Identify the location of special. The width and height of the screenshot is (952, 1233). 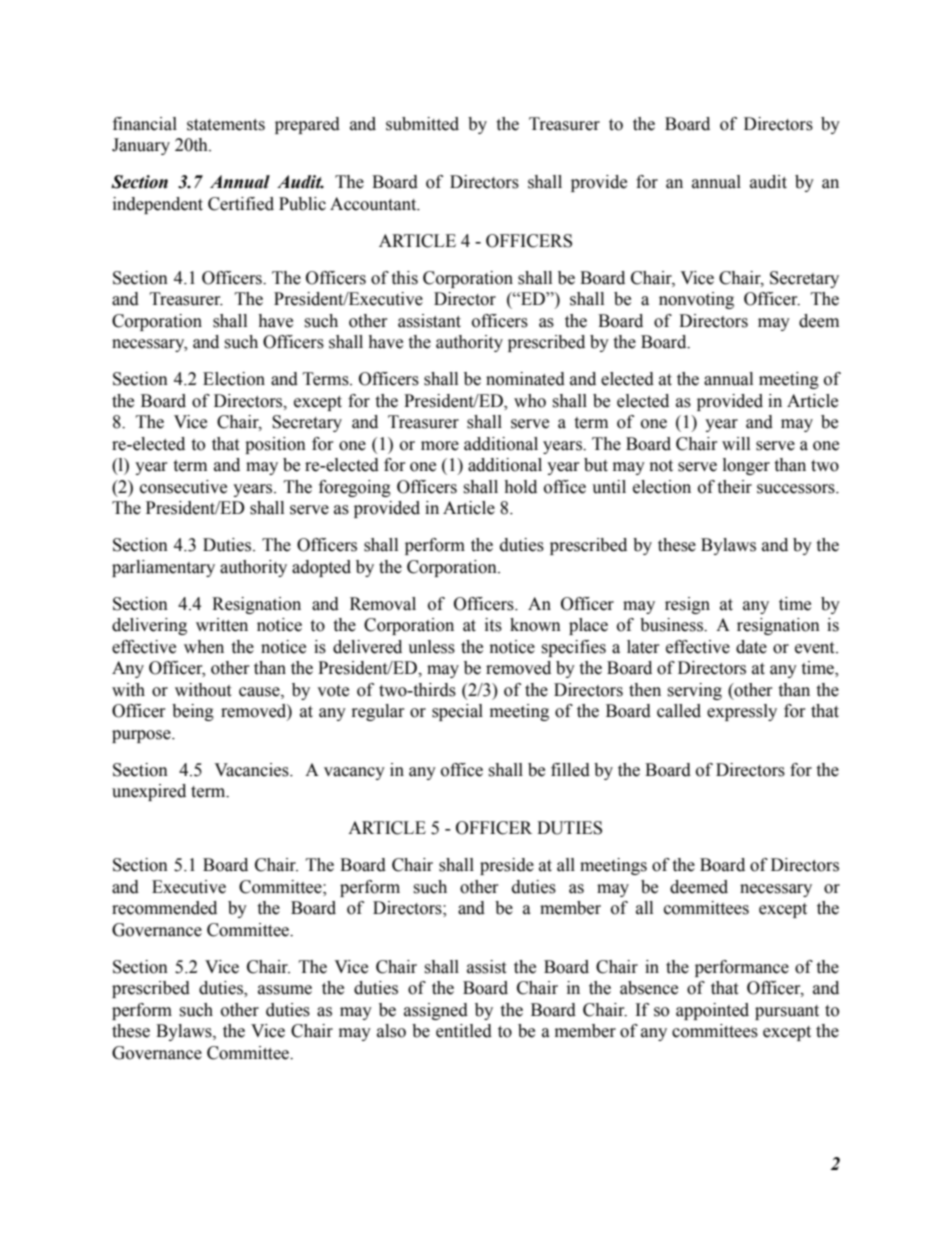
(457, 712).
